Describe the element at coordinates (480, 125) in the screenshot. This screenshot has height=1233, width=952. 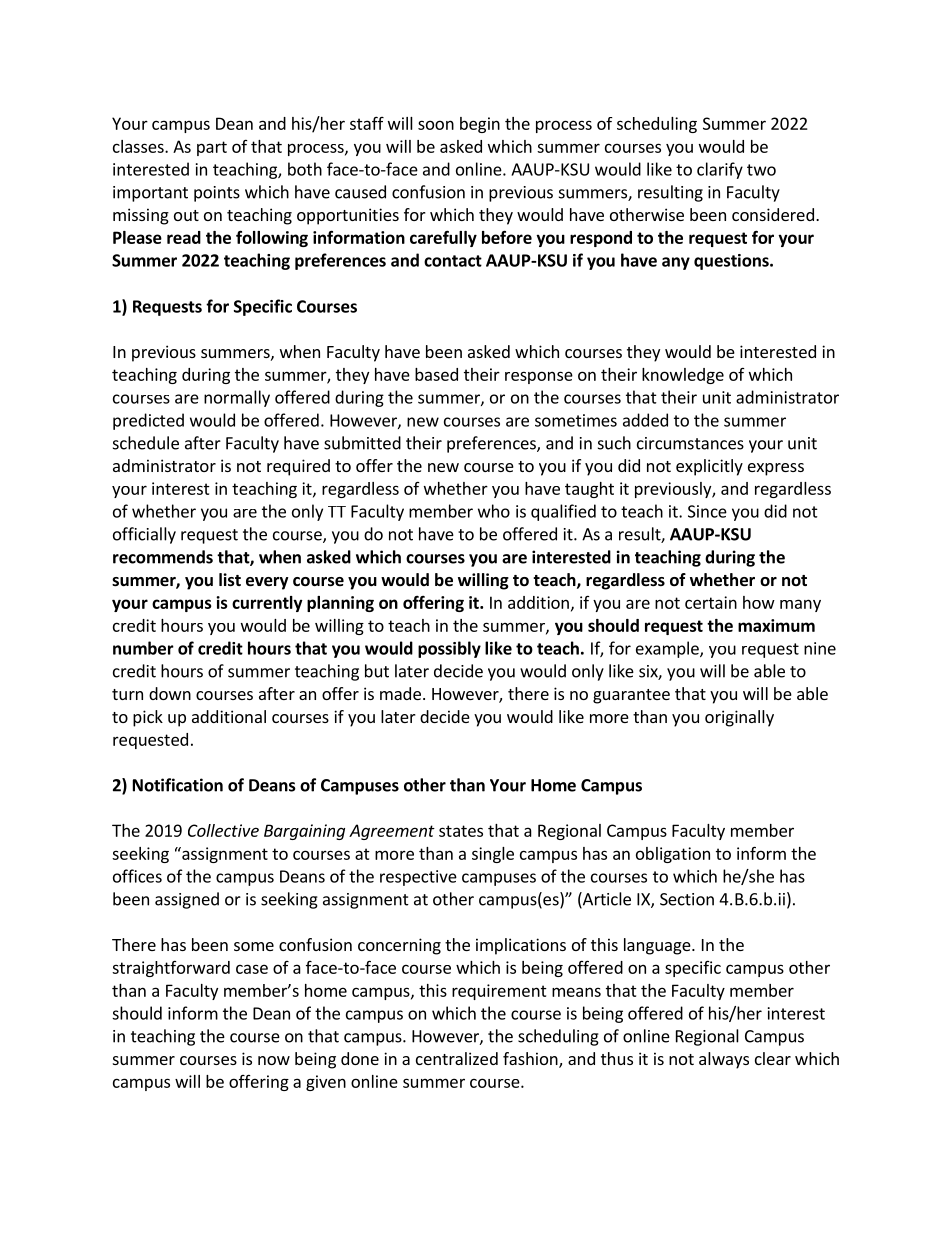
I see `begin` at that location.
